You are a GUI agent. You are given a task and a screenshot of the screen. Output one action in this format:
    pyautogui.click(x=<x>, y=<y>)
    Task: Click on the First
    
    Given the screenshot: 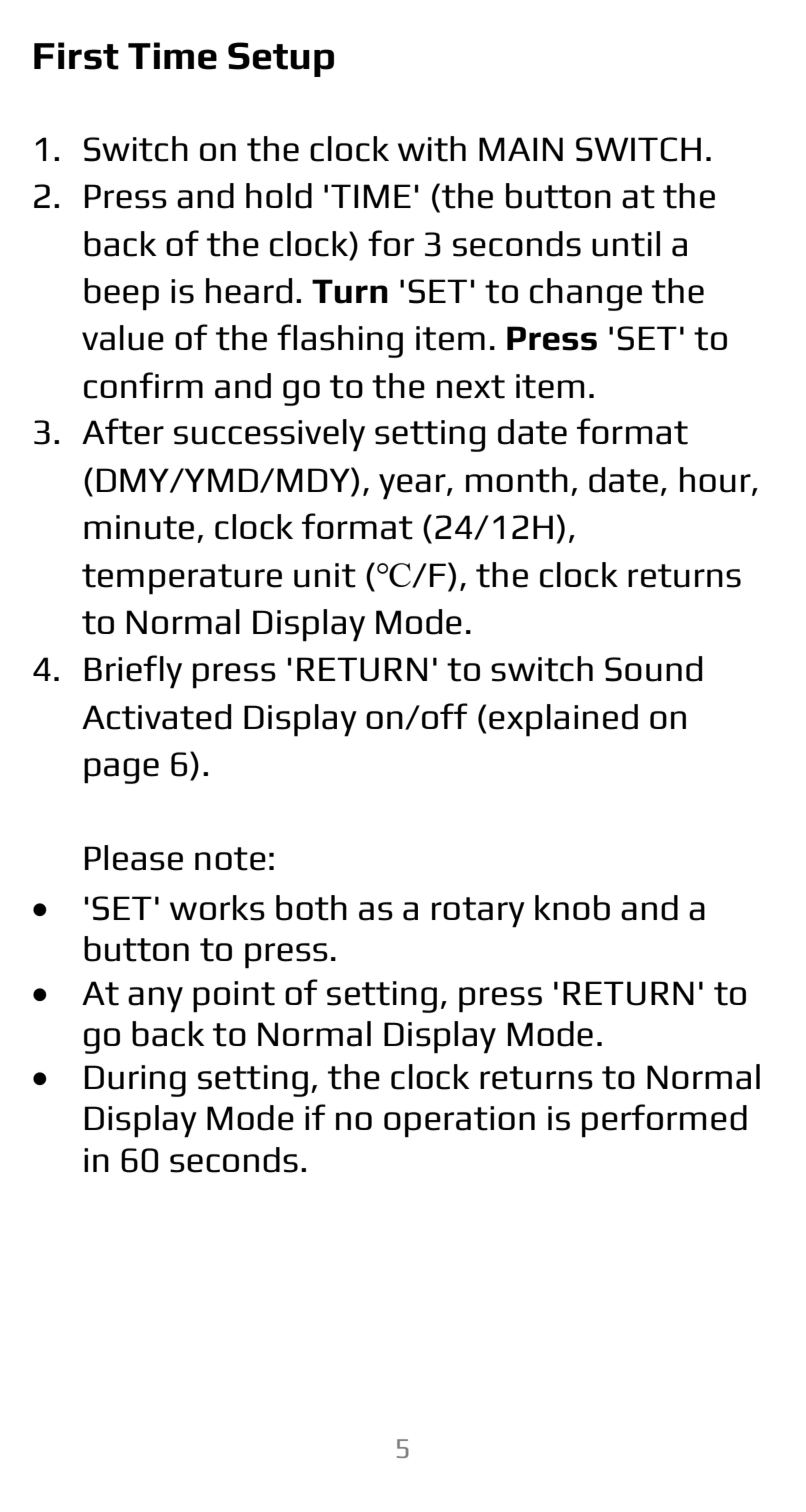 What is the action you would take?
    pyautogui.click(x=76, y=56)
